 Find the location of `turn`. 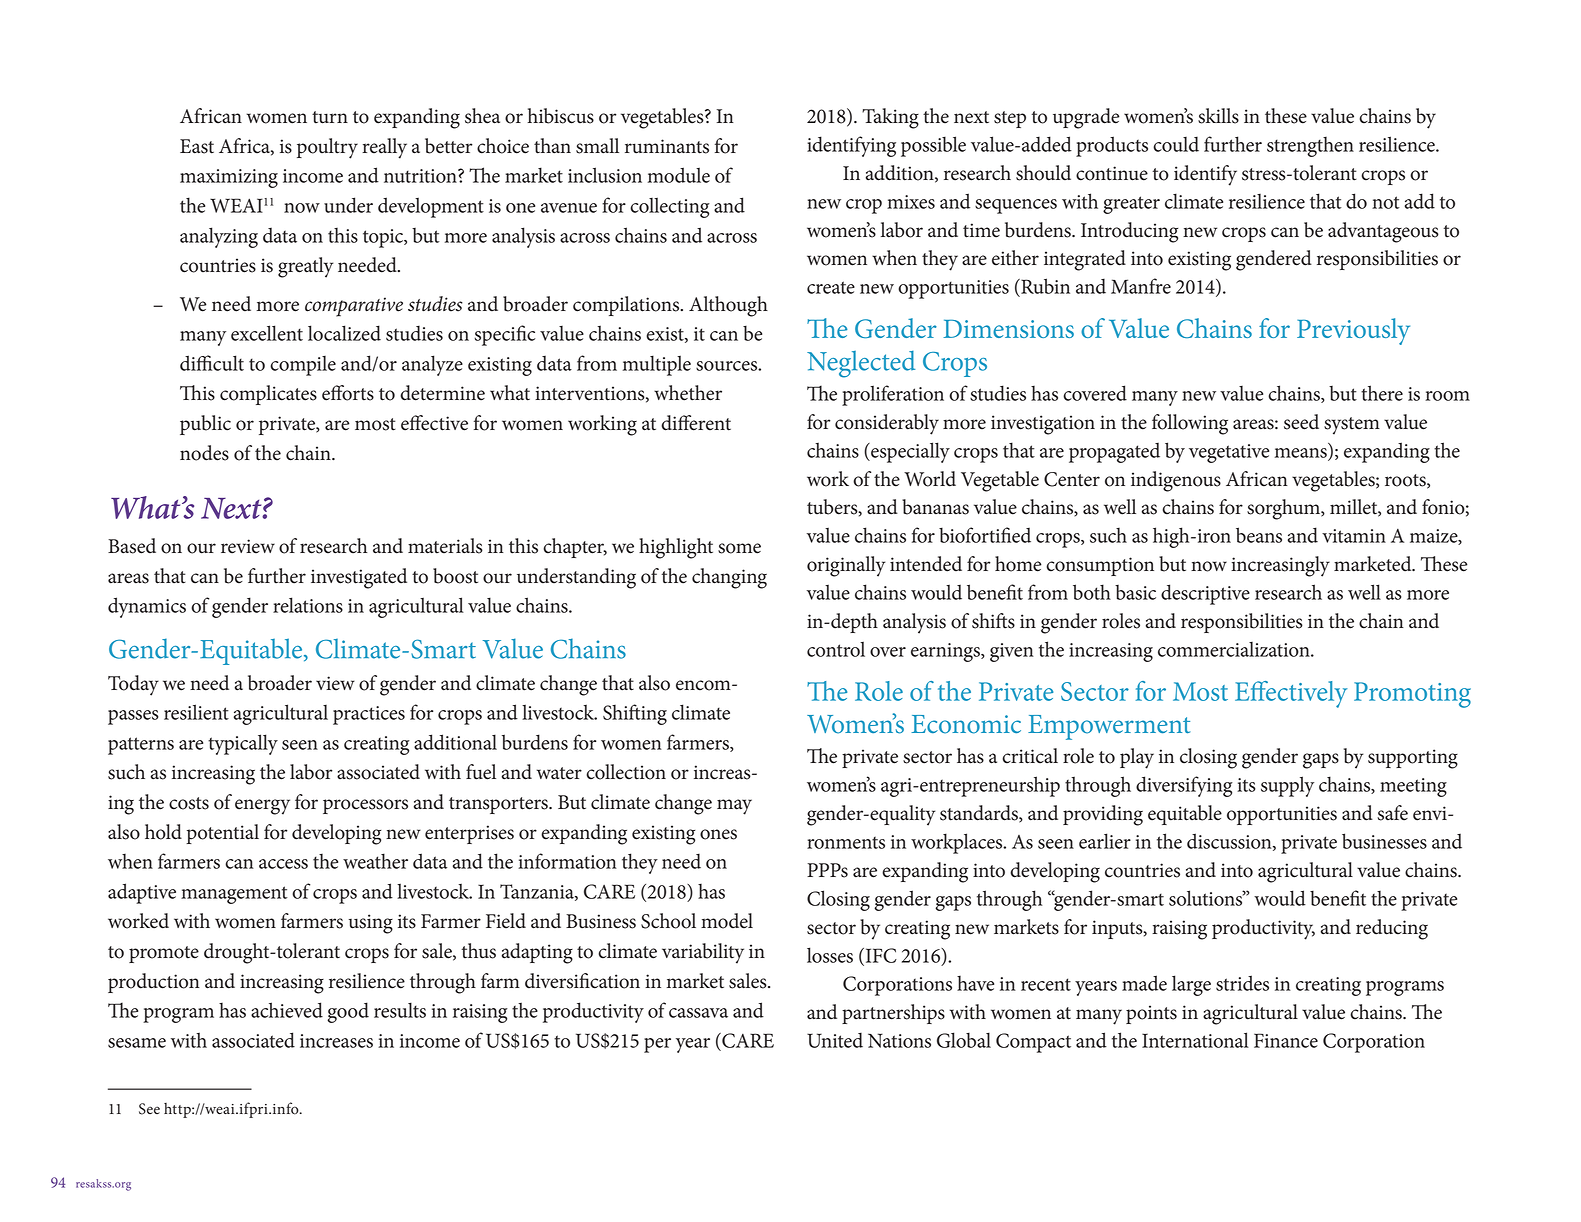

turn is located at coordinates (330, 117).
